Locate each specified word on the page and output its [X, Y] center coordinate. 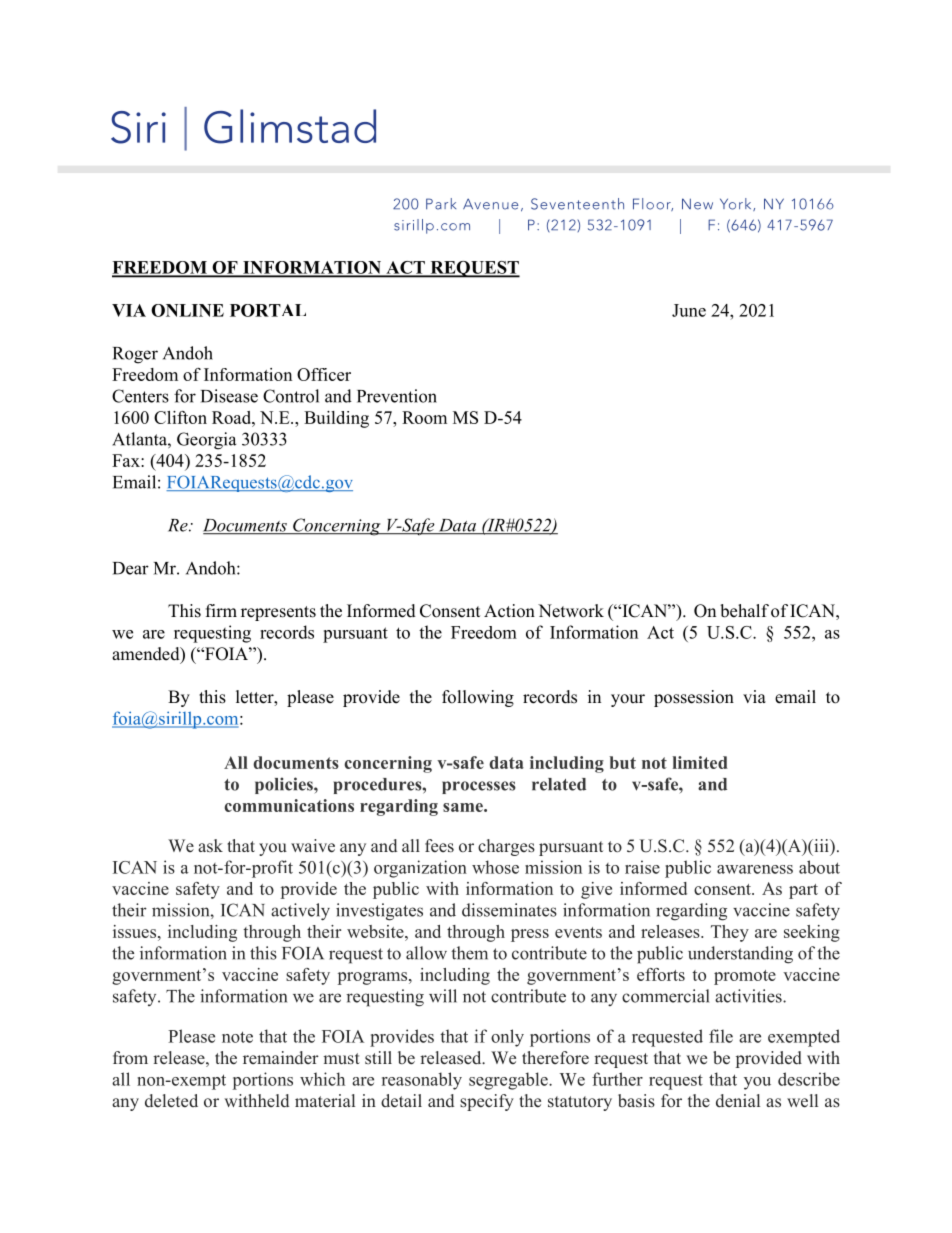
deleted [171, 1101]
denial [738, 1101]
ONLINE [187, 310]
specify [487, 1102]
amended [147, 655]
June [689, 310]
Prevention [397, 396]
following [478, 698]
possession [694, 698]
